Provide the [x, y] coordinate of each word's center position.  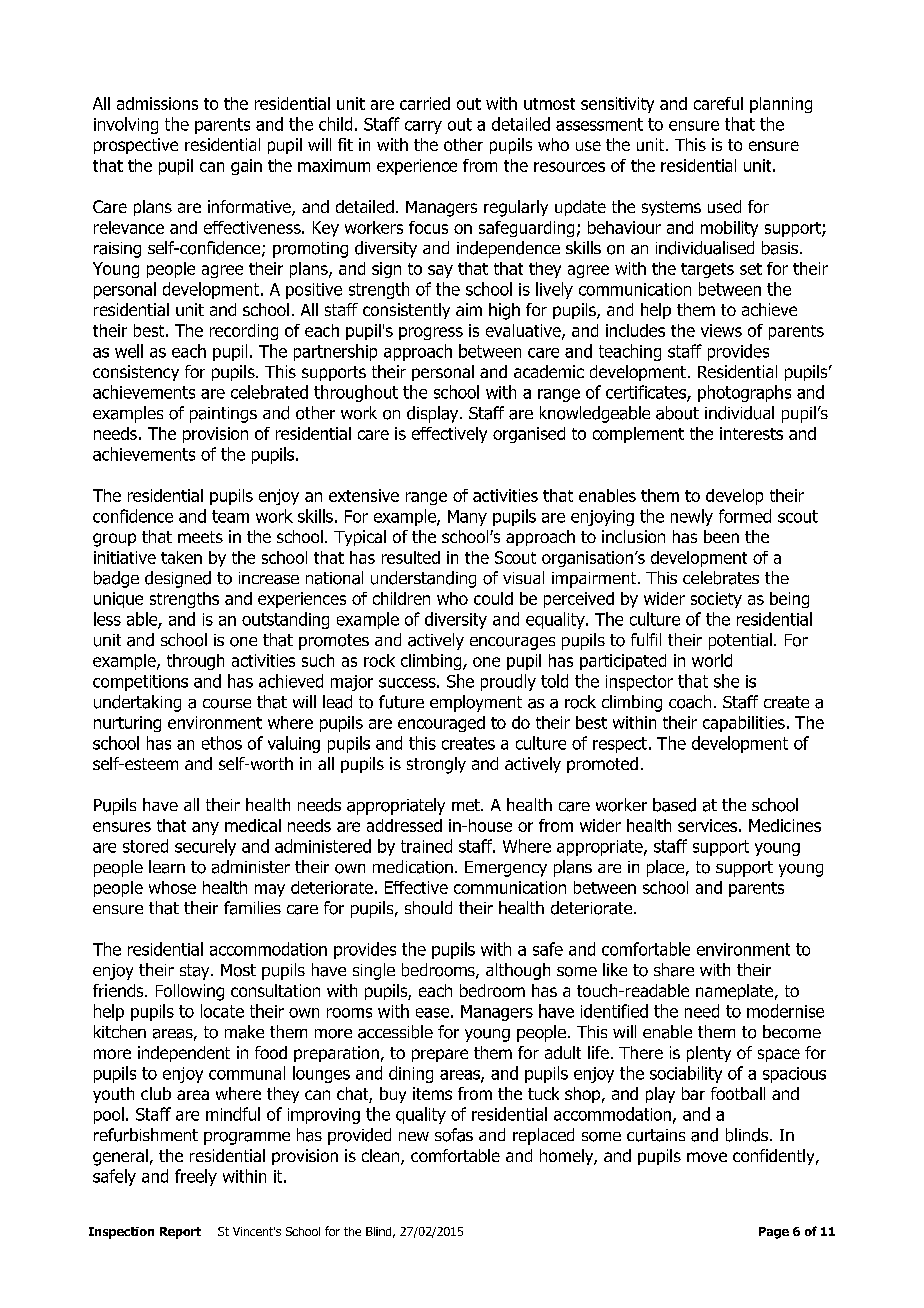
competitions [140, 683]
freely [196, 1177]
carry [423, 127]
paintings [223, 415]
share [674, 970]
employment [476, 703]
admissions [157, 103]
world [712, 660]
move [707, 1157]
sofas [454, 1135]
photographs [744, 393]
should [428, 908]
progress [431, 333]
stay [196, 972]
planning [781, 105]
